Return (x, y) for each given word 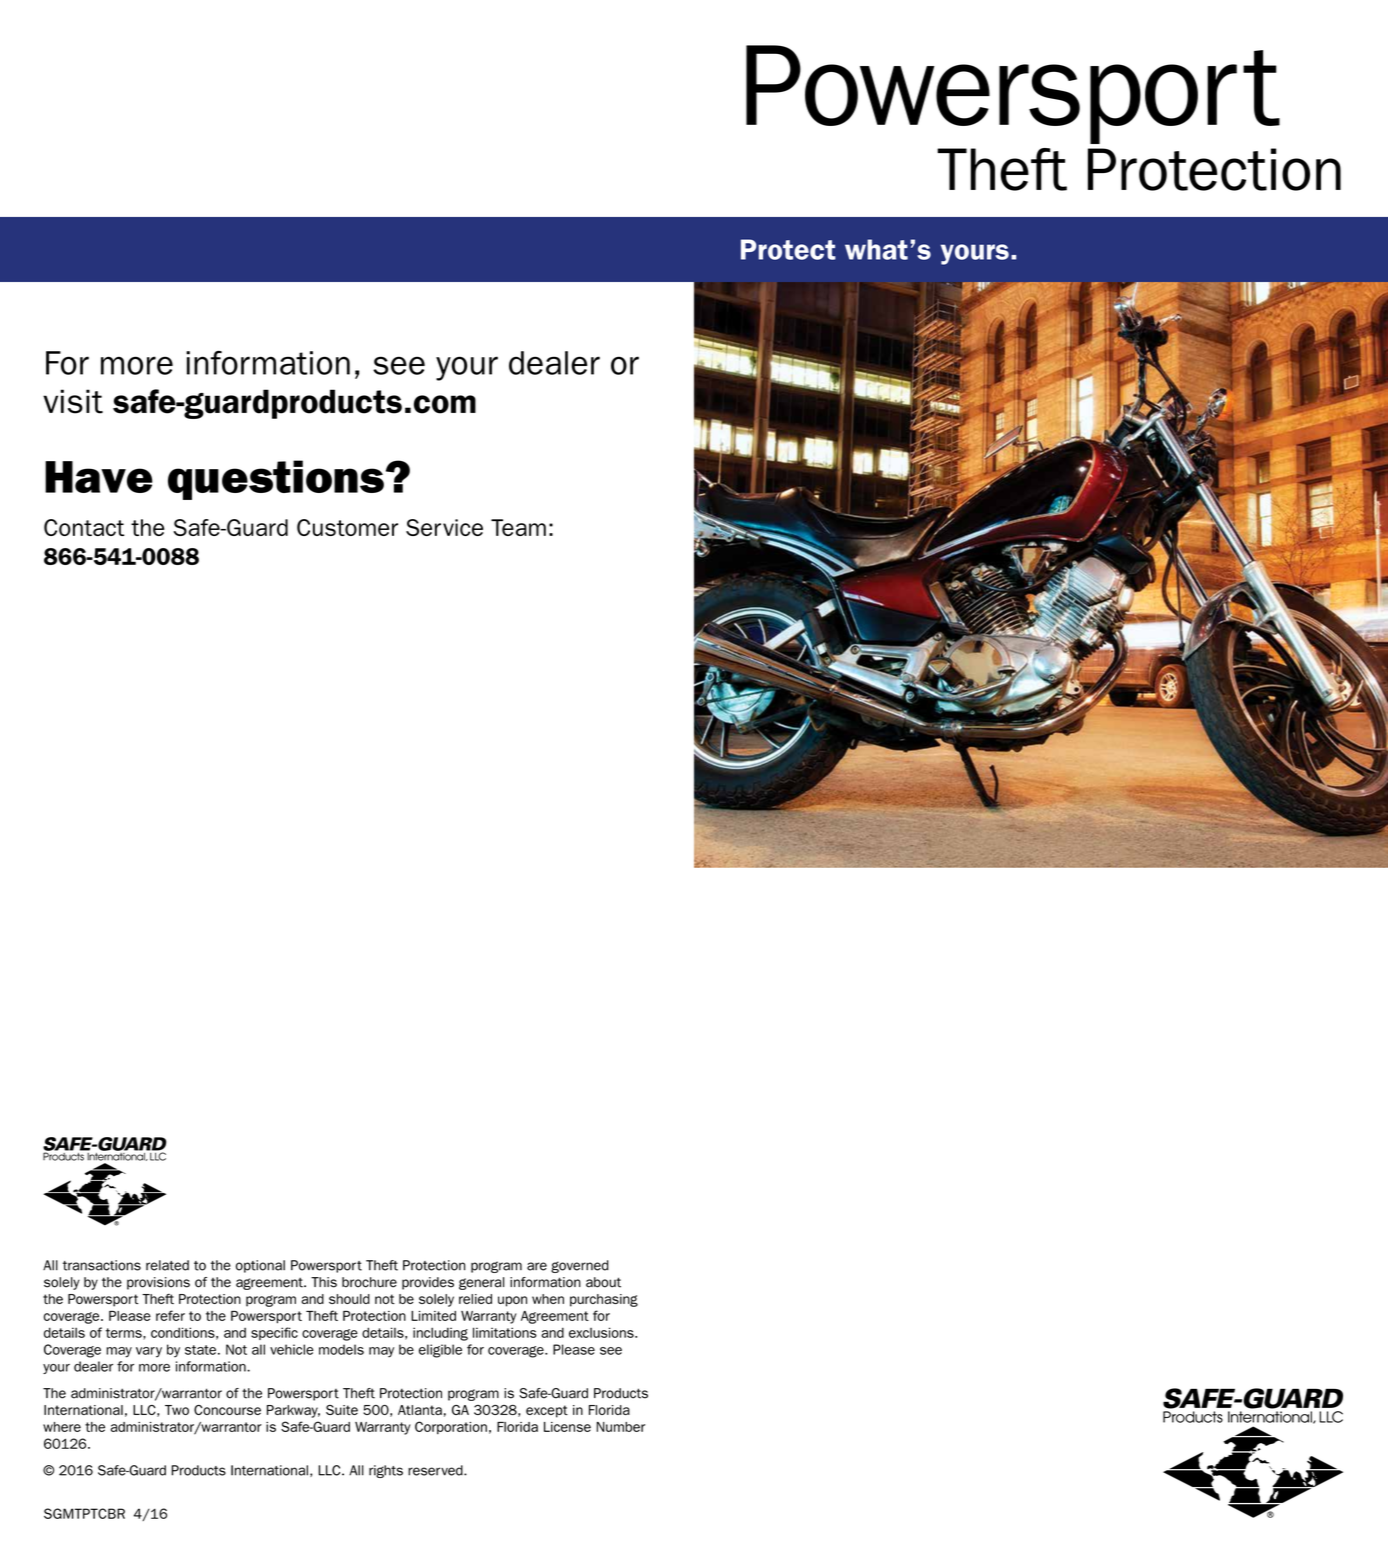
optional (260, 1266)
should (349, 1299)
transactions (102, 1265)
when (548, 1299)
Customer (347, 527)
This (324, 1282)
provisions (158, 1283)
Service (444, 527)
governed (580, 1266)
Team (518, 527)
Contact (84, 527)
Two (177, 1410)
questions (276, 480)
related (167, 1265)
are (537, 1266)
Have (99, 477)
